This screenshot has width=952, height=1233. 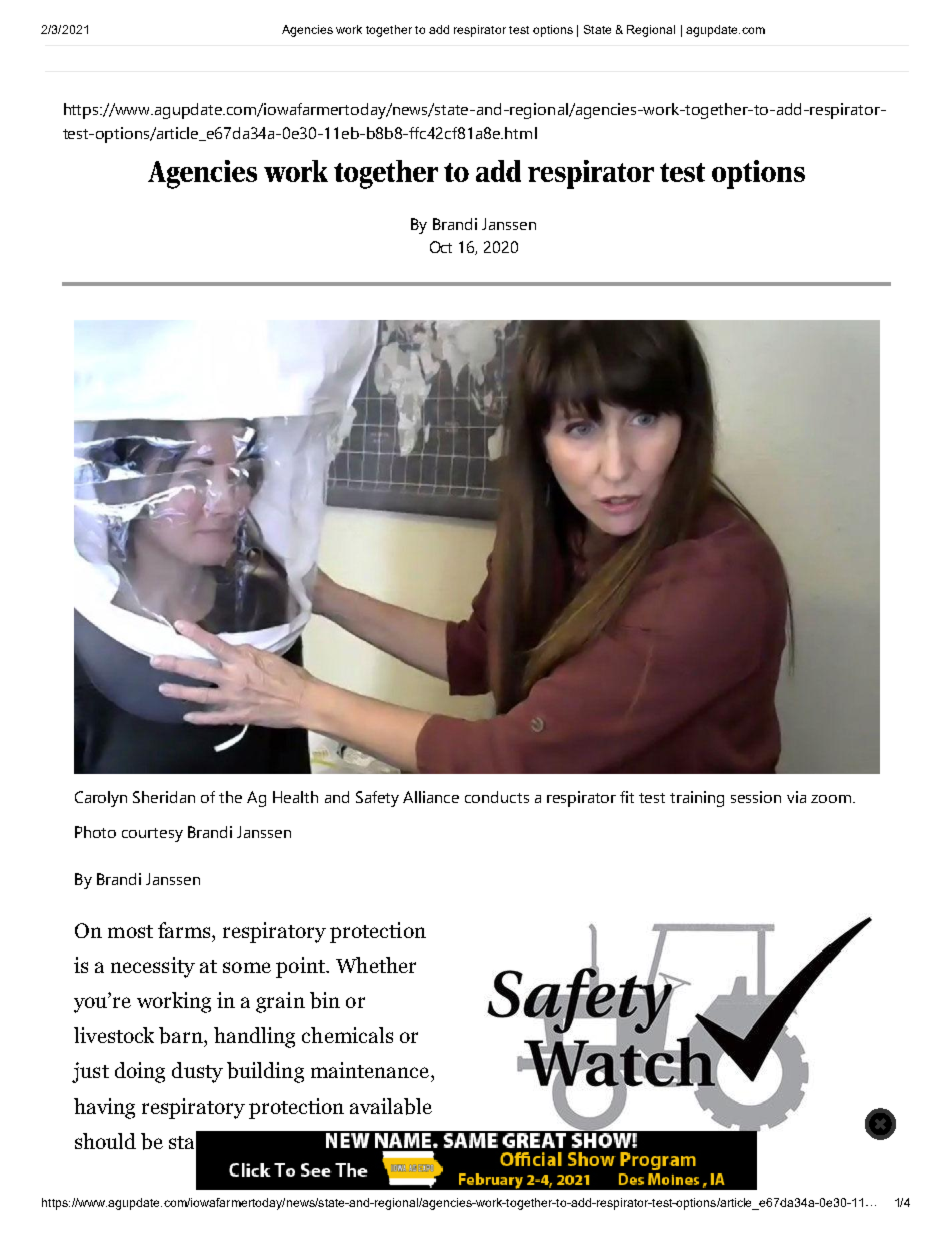 I want to click on Sheridan, so click(x=164, y=797).
